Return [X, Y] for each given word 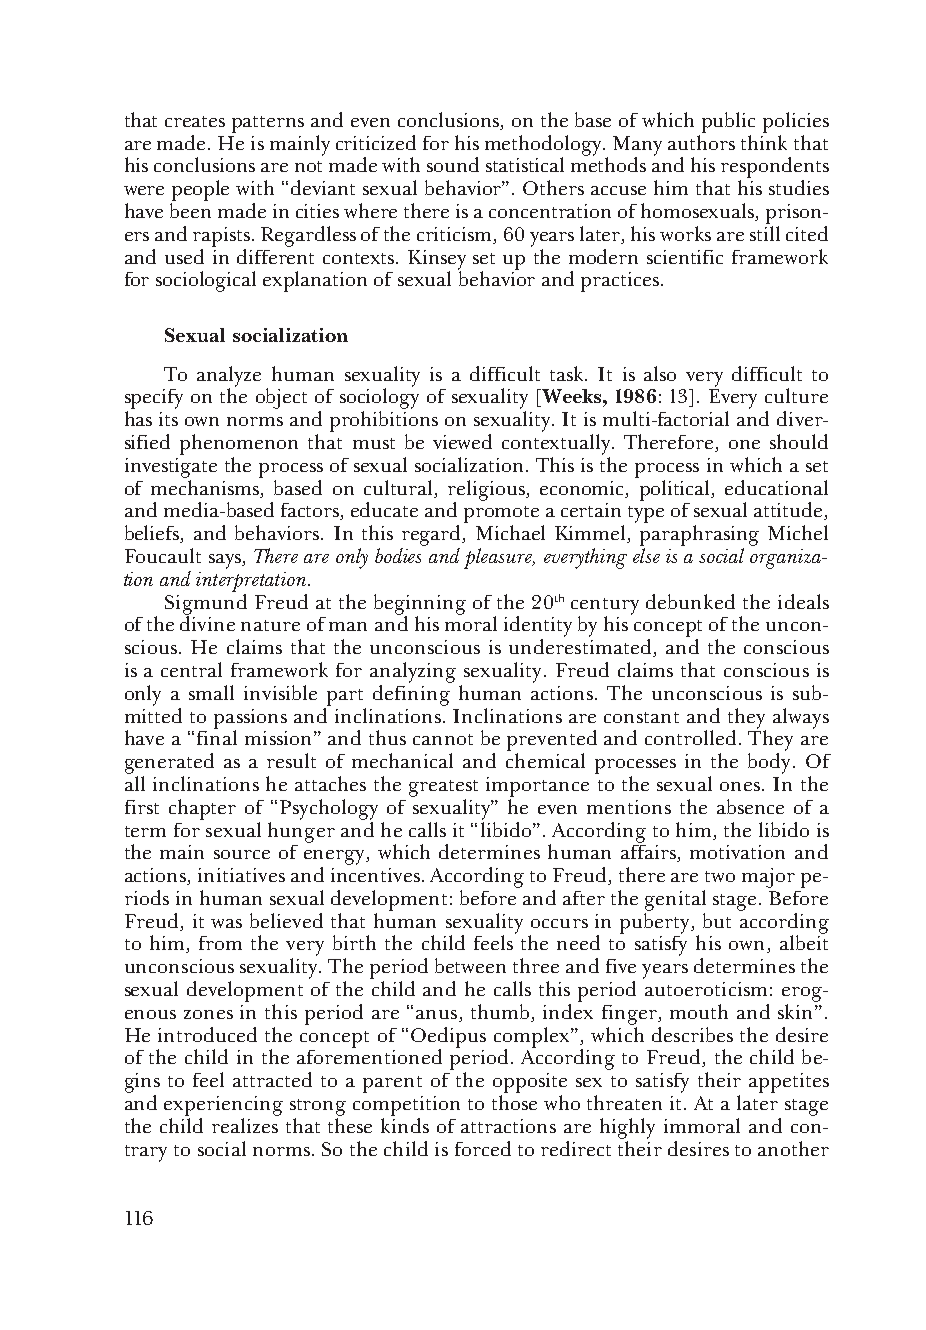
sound [453, 164]
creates [195, 121]
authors [701, 142]
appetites [789, 1083]
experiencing [223, 1106]
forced [483, 1148]
